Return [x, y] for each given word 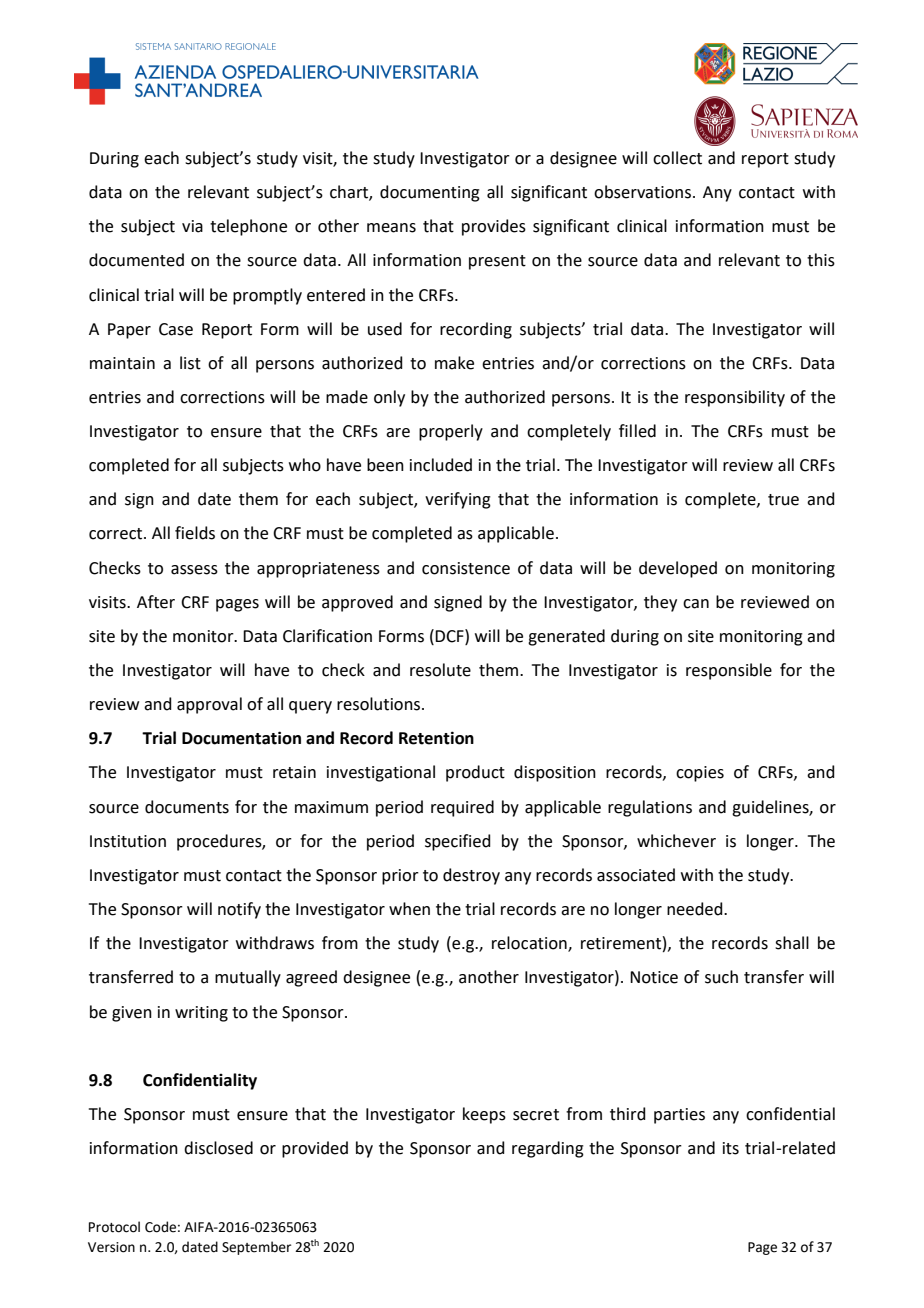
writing [201, 1014]
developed [678, 569]
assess [194, 570]
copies [700, 774]
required [462, 808]
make [454, 363]
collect [677, 158]
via [192, 226]
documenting [430, 193]
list [190, 363]
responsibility [735, 398]
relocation [530, 944]
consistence [466, 568]
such [721, 977]
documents [187, 807]
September [256, 1248]
